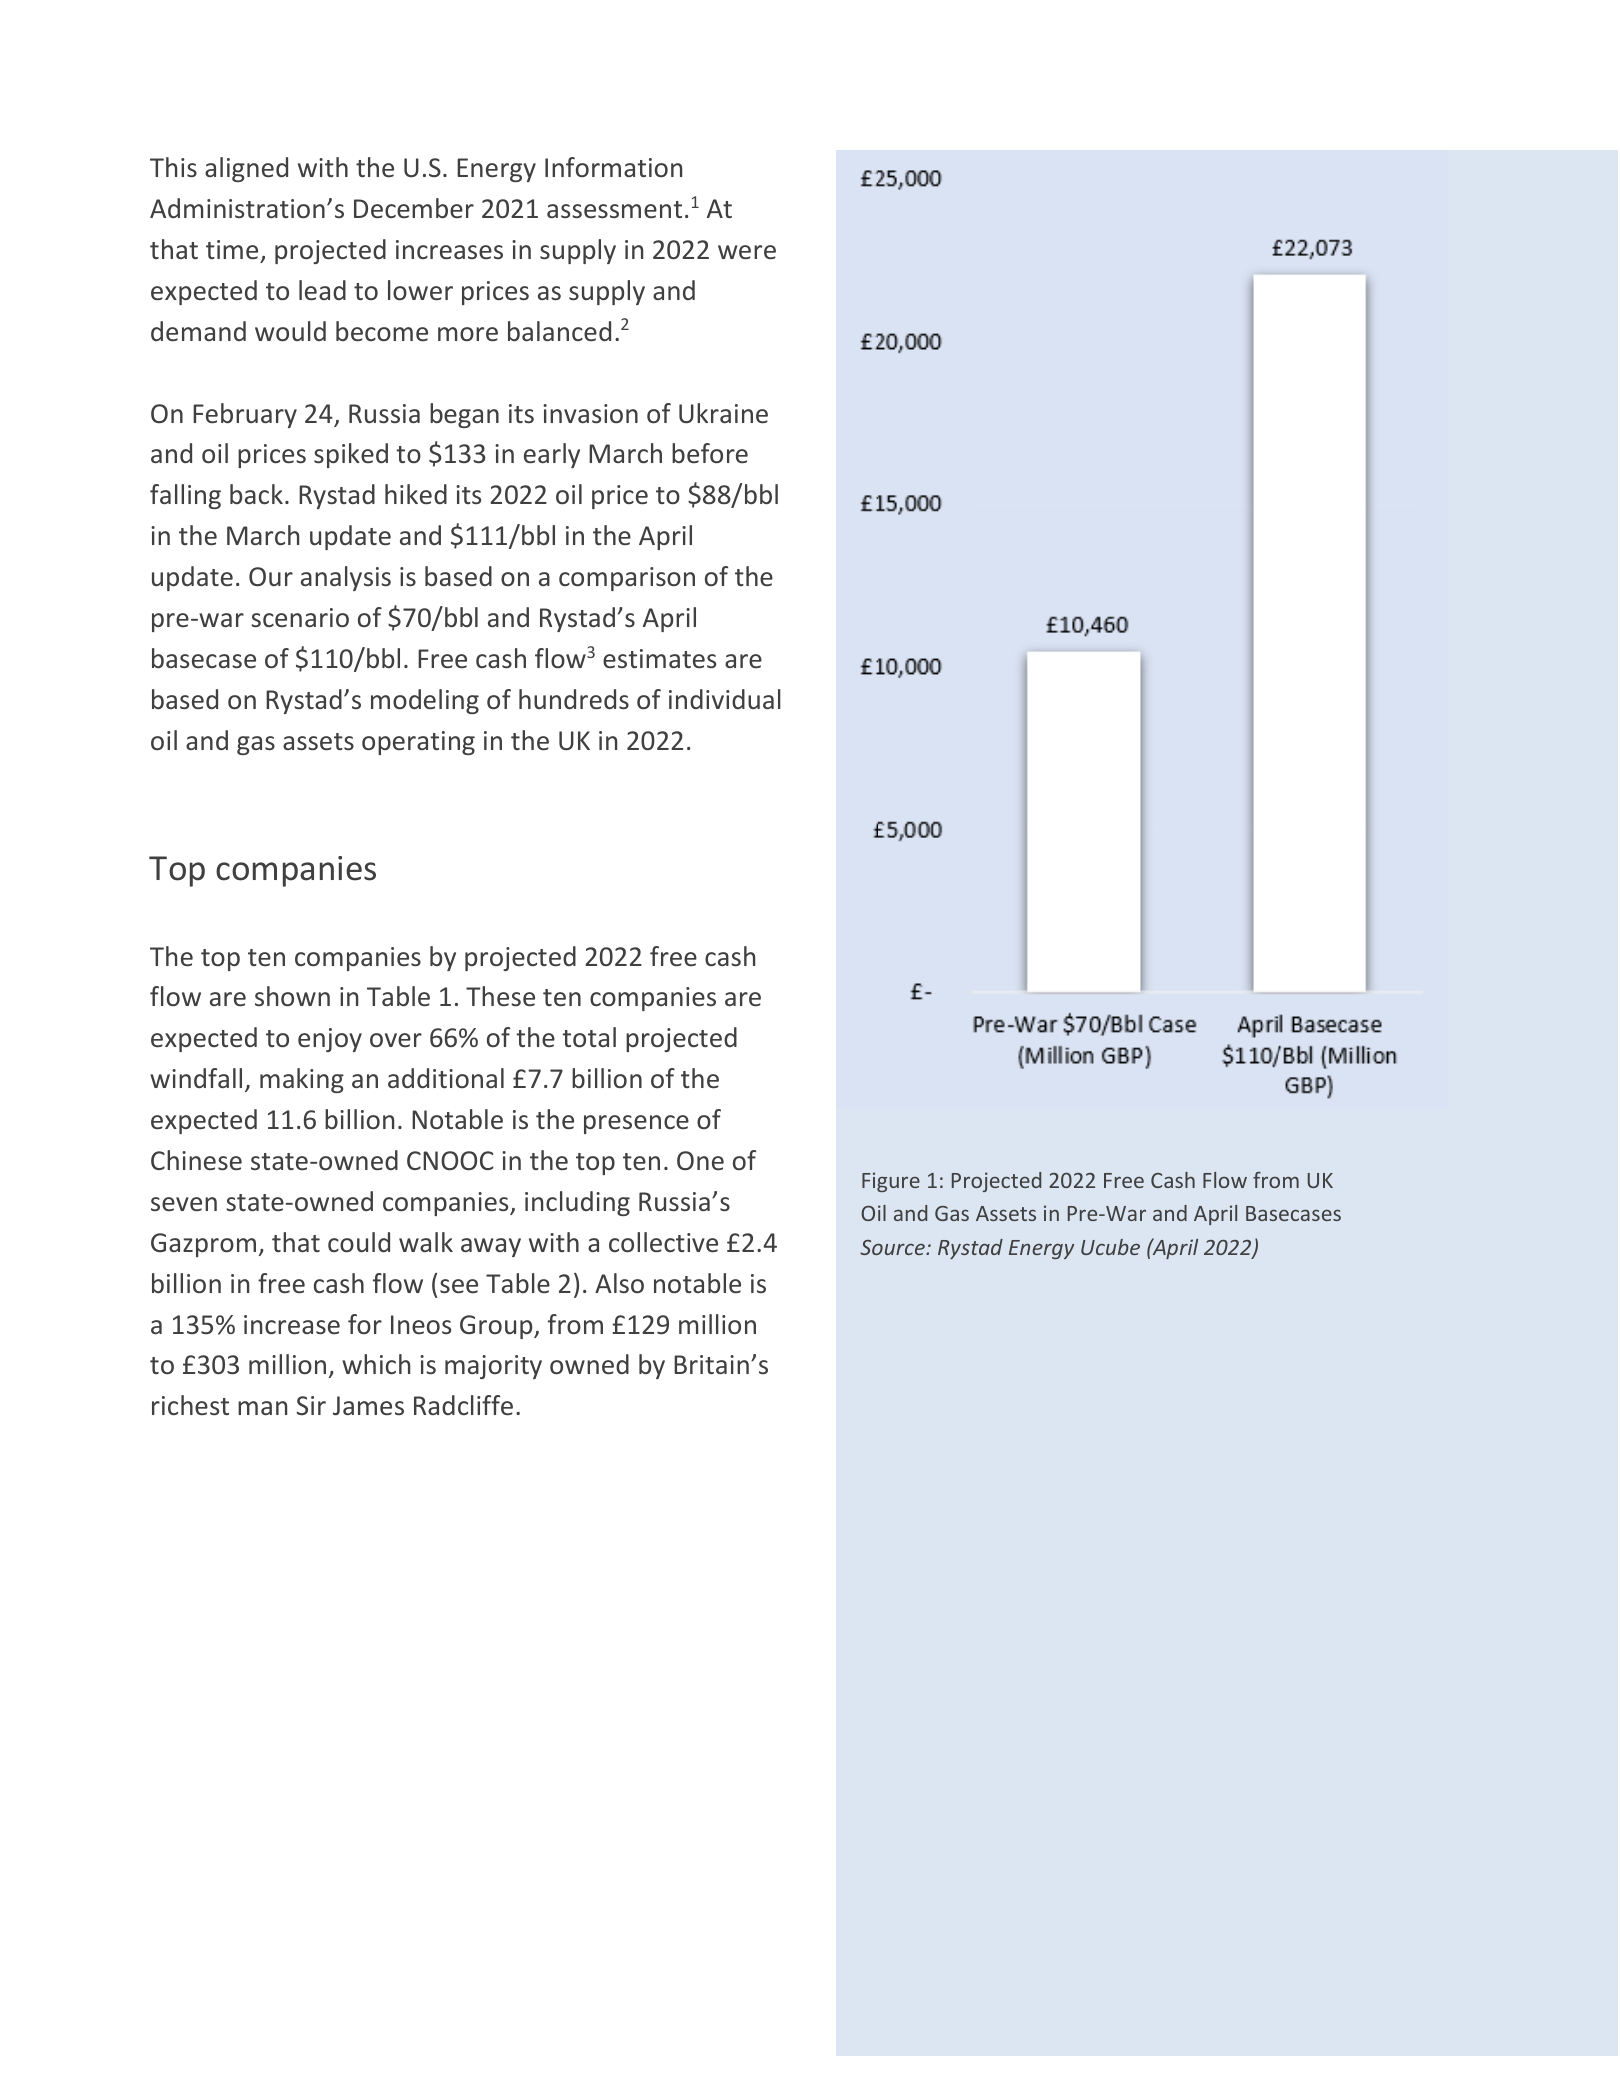  I want to click on total, so click(589, 1037).
